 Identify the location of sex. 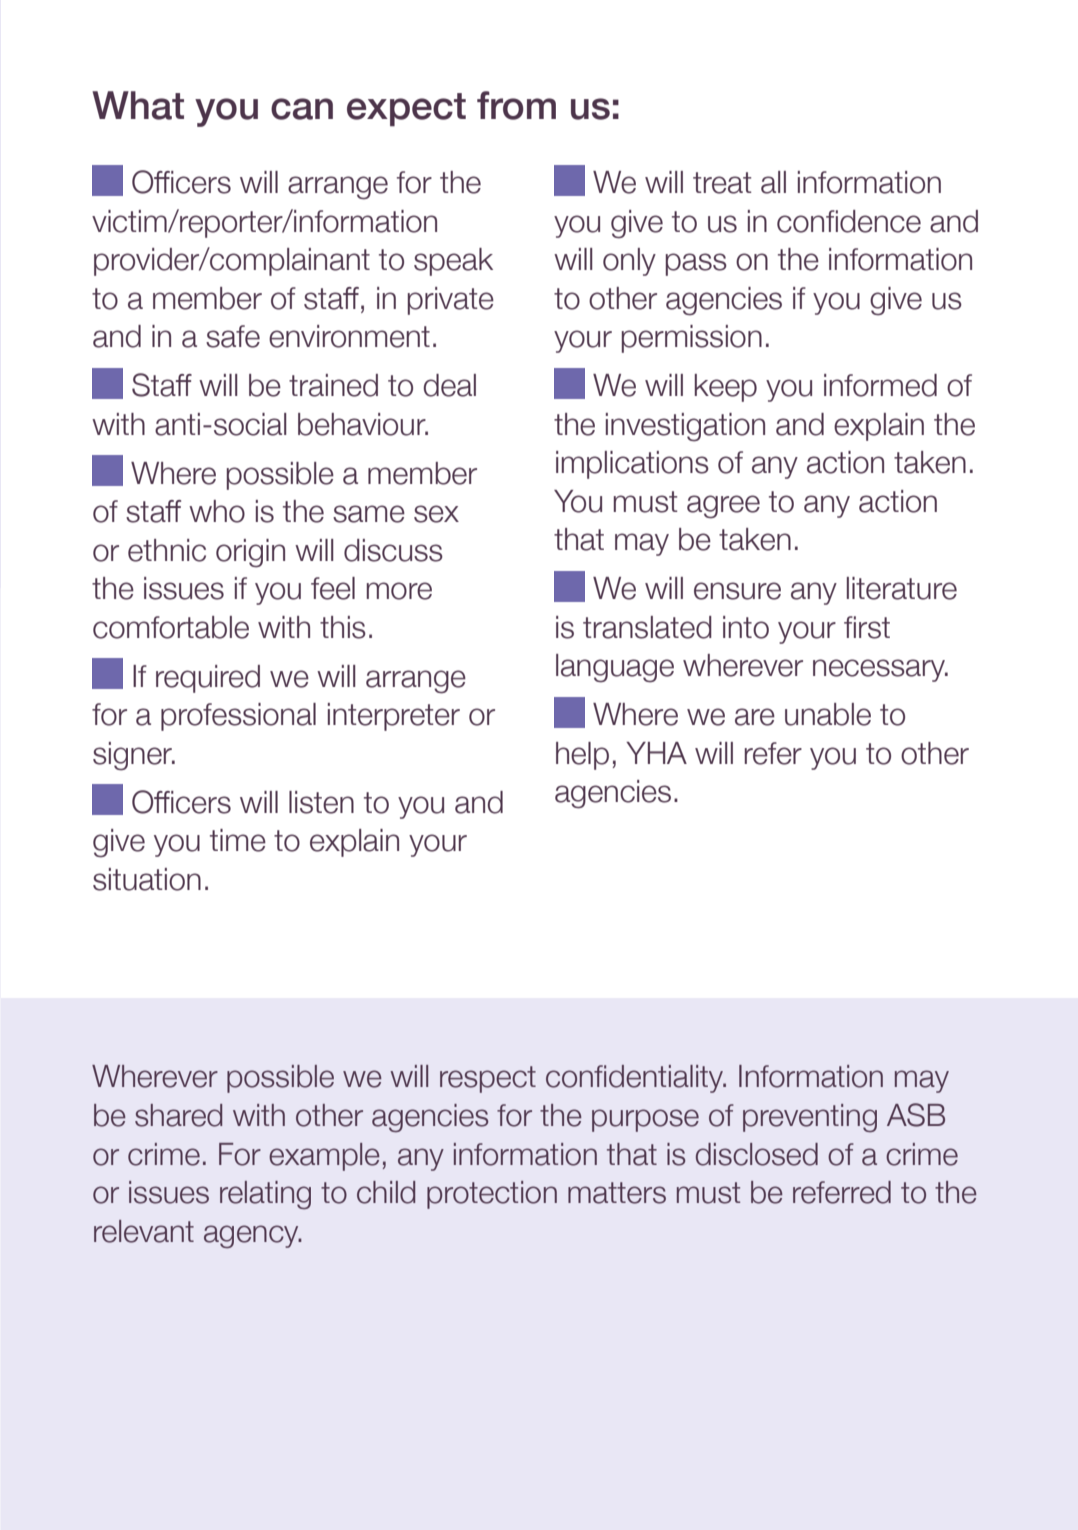
(436, 514).
